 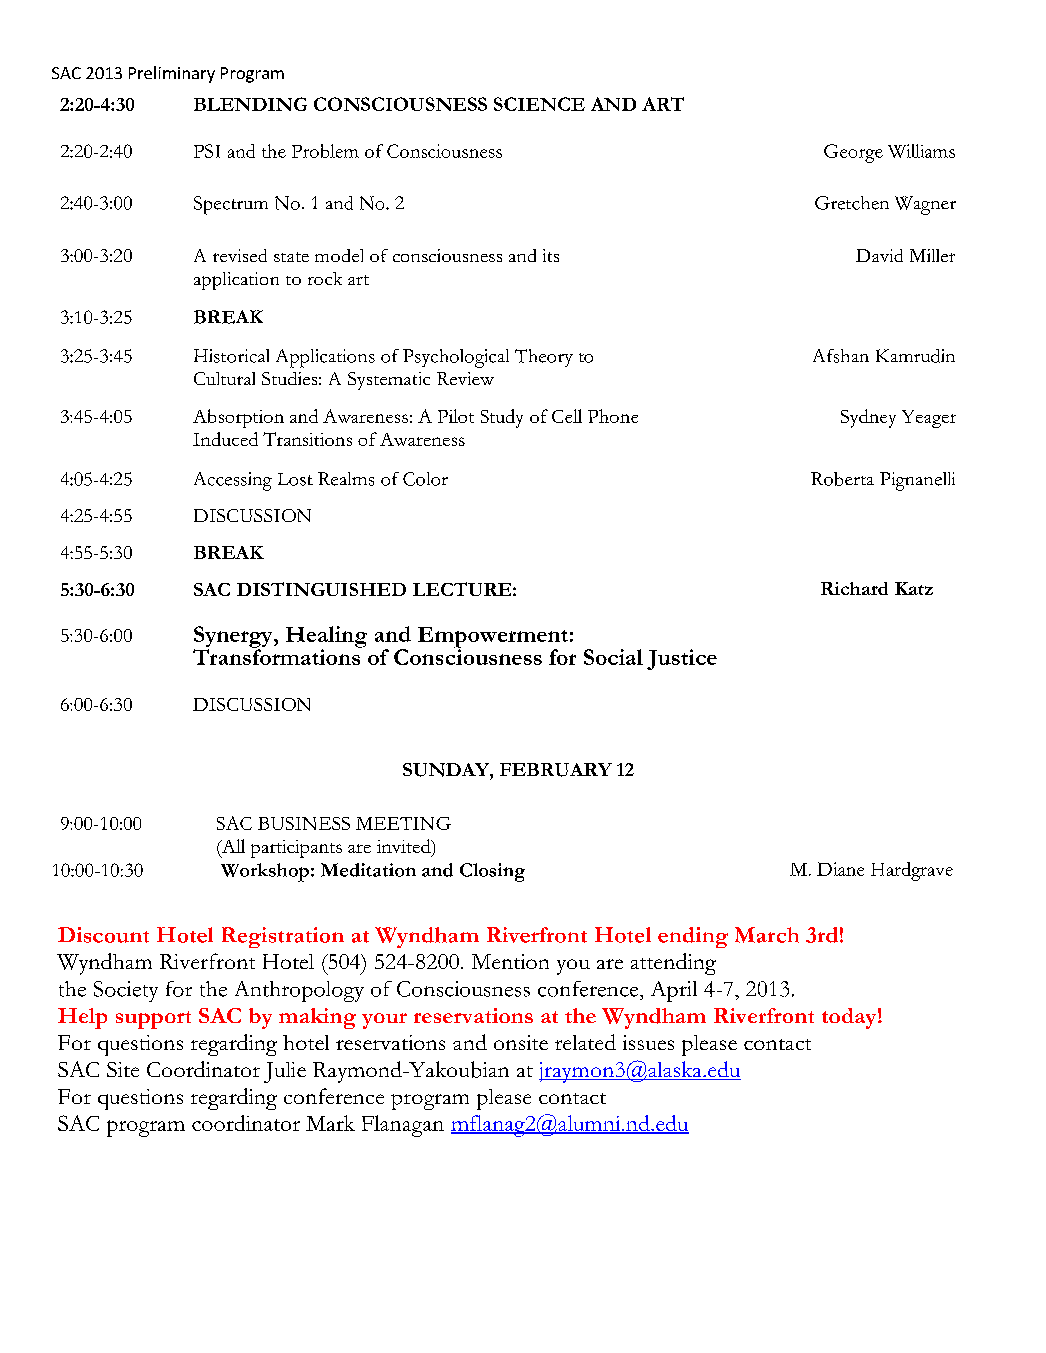 I want to click on George, so click(x=853, y=153).
